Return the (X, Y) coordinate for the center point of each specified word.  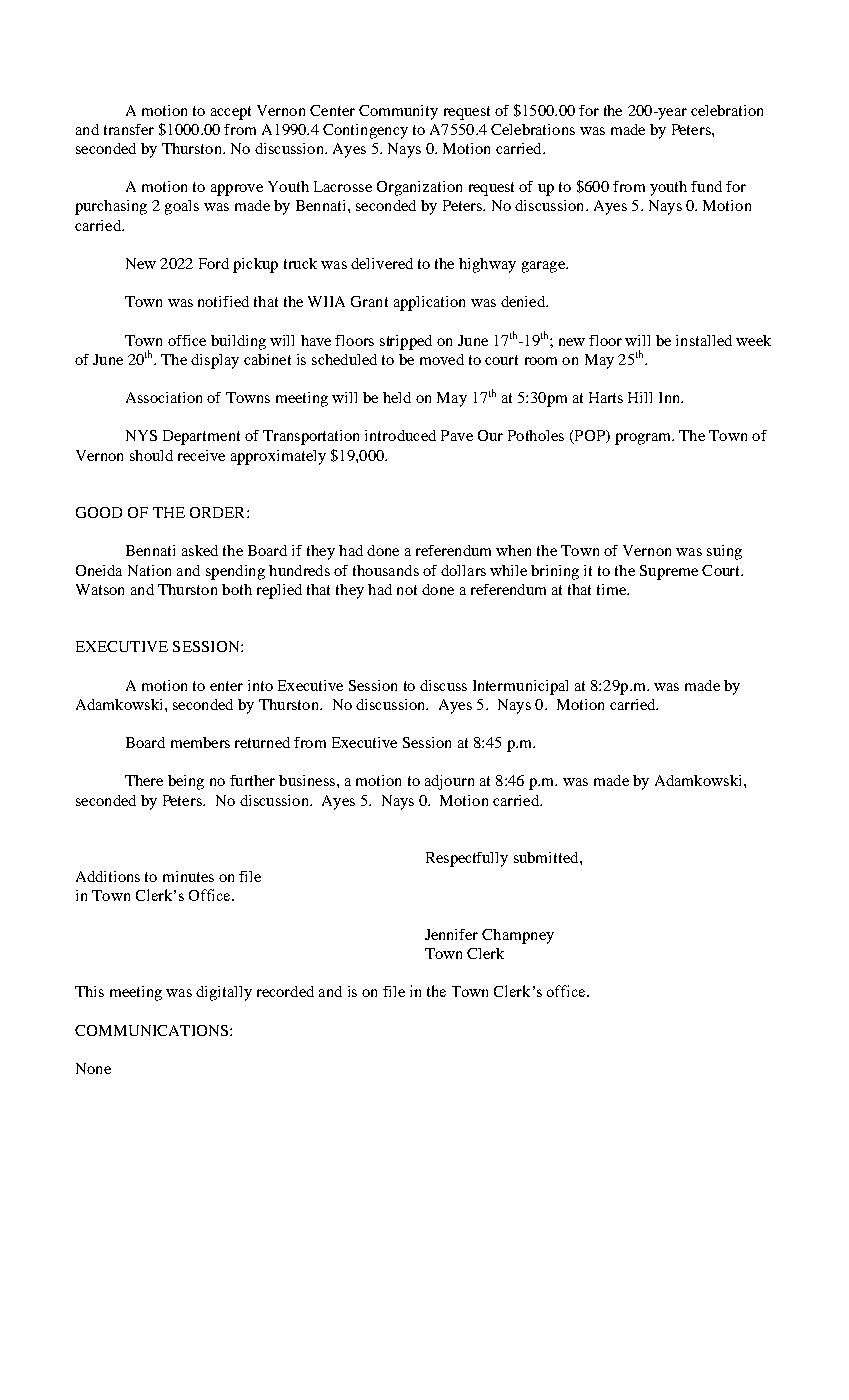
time (612, 589)
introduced (400, 435)
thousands (386, 570)
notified (223, 301)
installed (704, 340)
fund (706, 186)
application (429, 303)
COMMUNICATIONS (151, 1030)
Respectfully (467, 859)
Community (398, 112)
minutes (188, 876)
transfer (129, 129)
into (260, 685)
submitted (547, 857)
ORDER (219, 512)
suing (724, 552)
